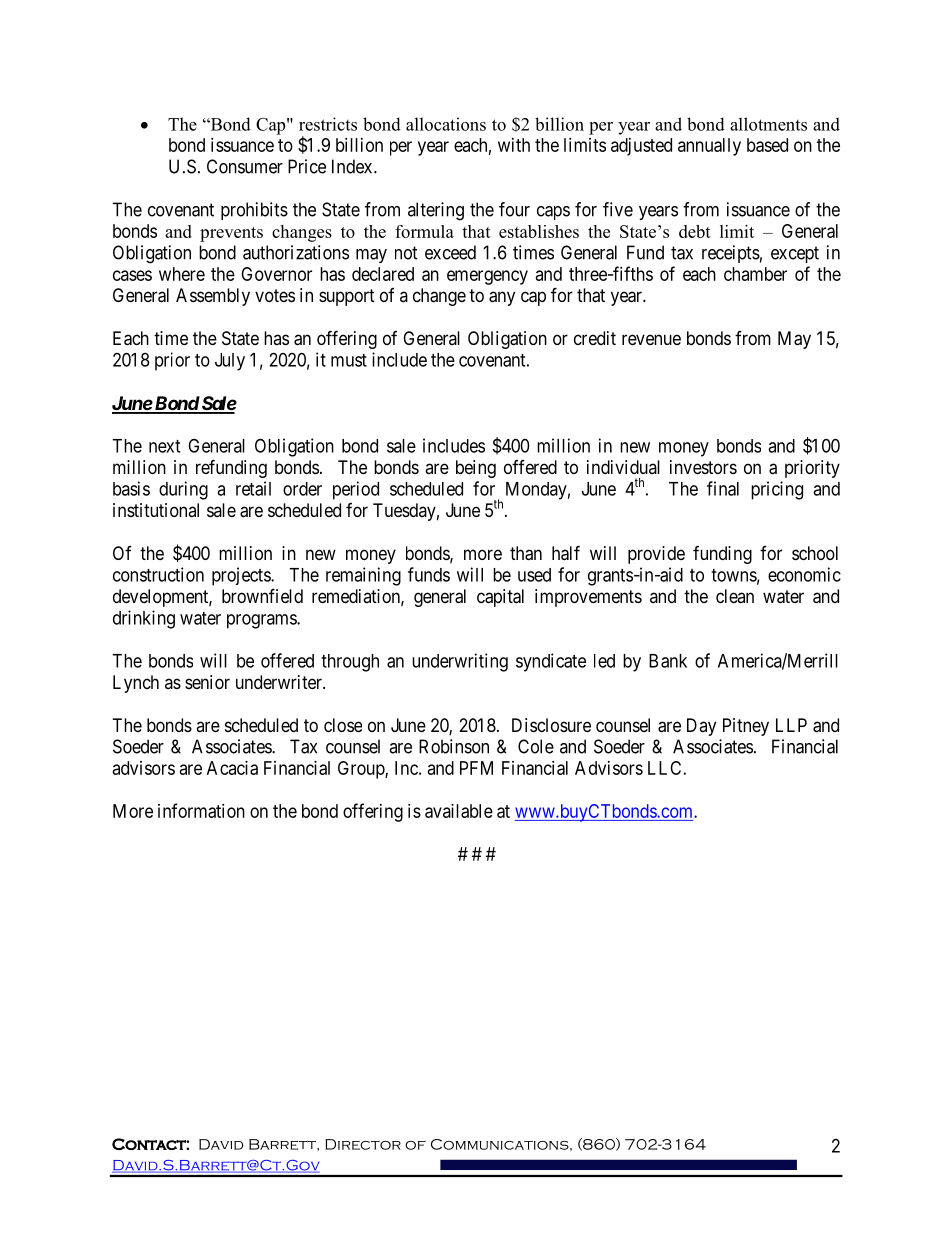 The height and width of the page is (1233, 952). Describe the element at coordinates (514, 145) in the page. I see `with` at that location.
